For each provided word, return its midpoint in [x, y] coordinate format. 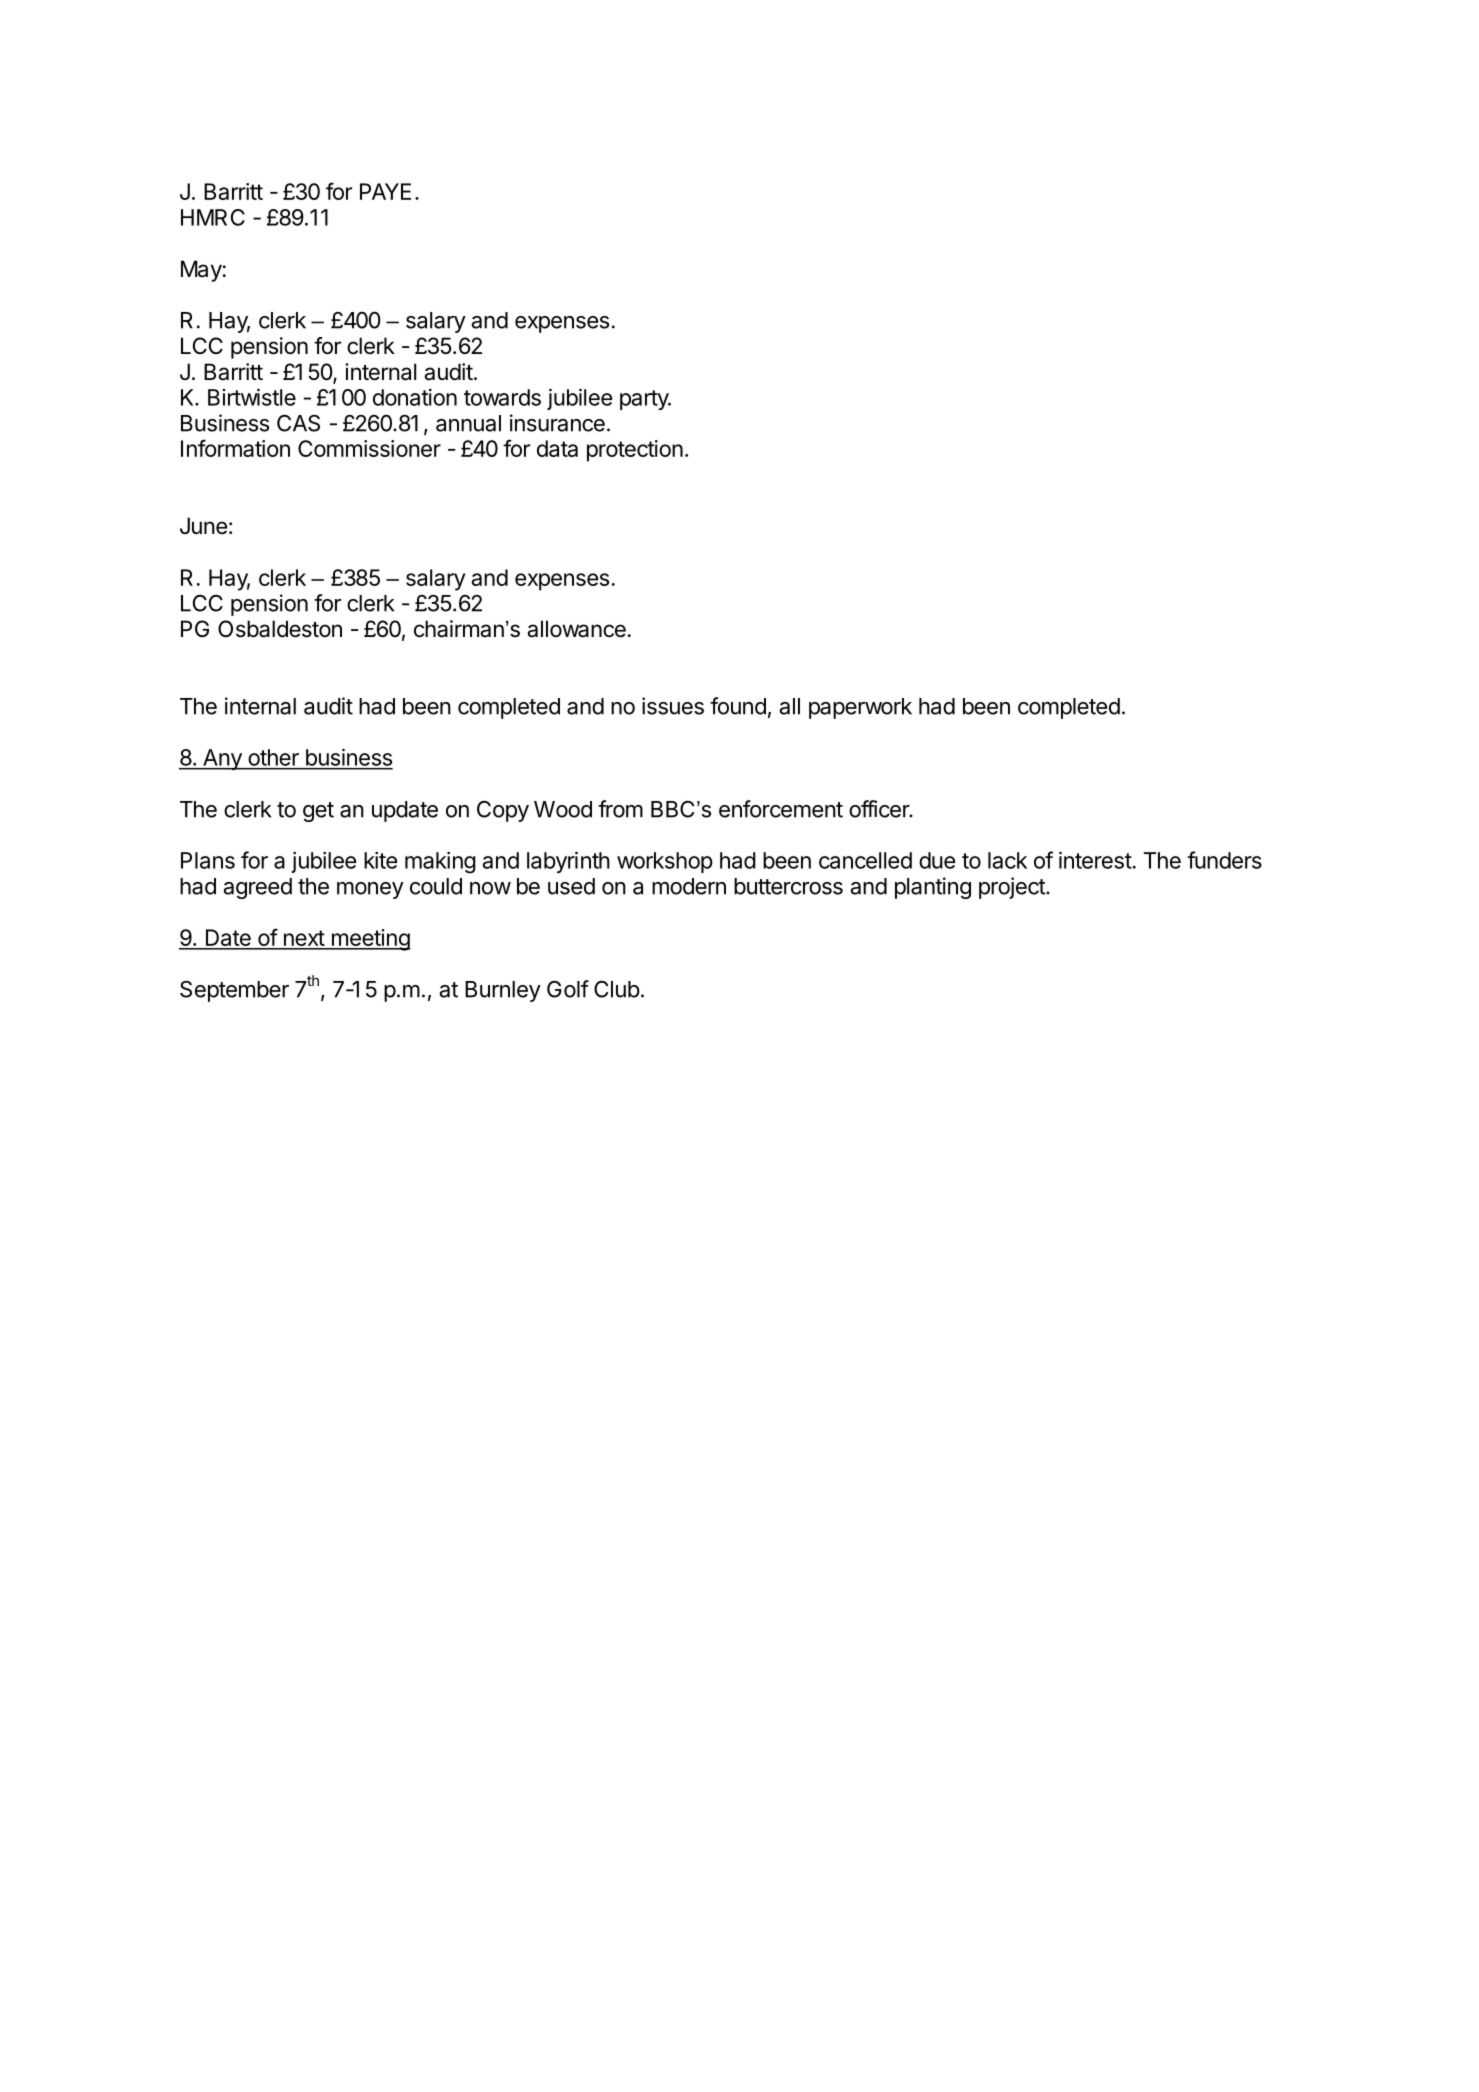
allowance [576, 629]
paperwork [860, 708]
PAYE [385, 191]
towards [502, 397]
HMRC [213, 217]
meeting [370, 940]
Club [617, 989]
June [203, 526]
